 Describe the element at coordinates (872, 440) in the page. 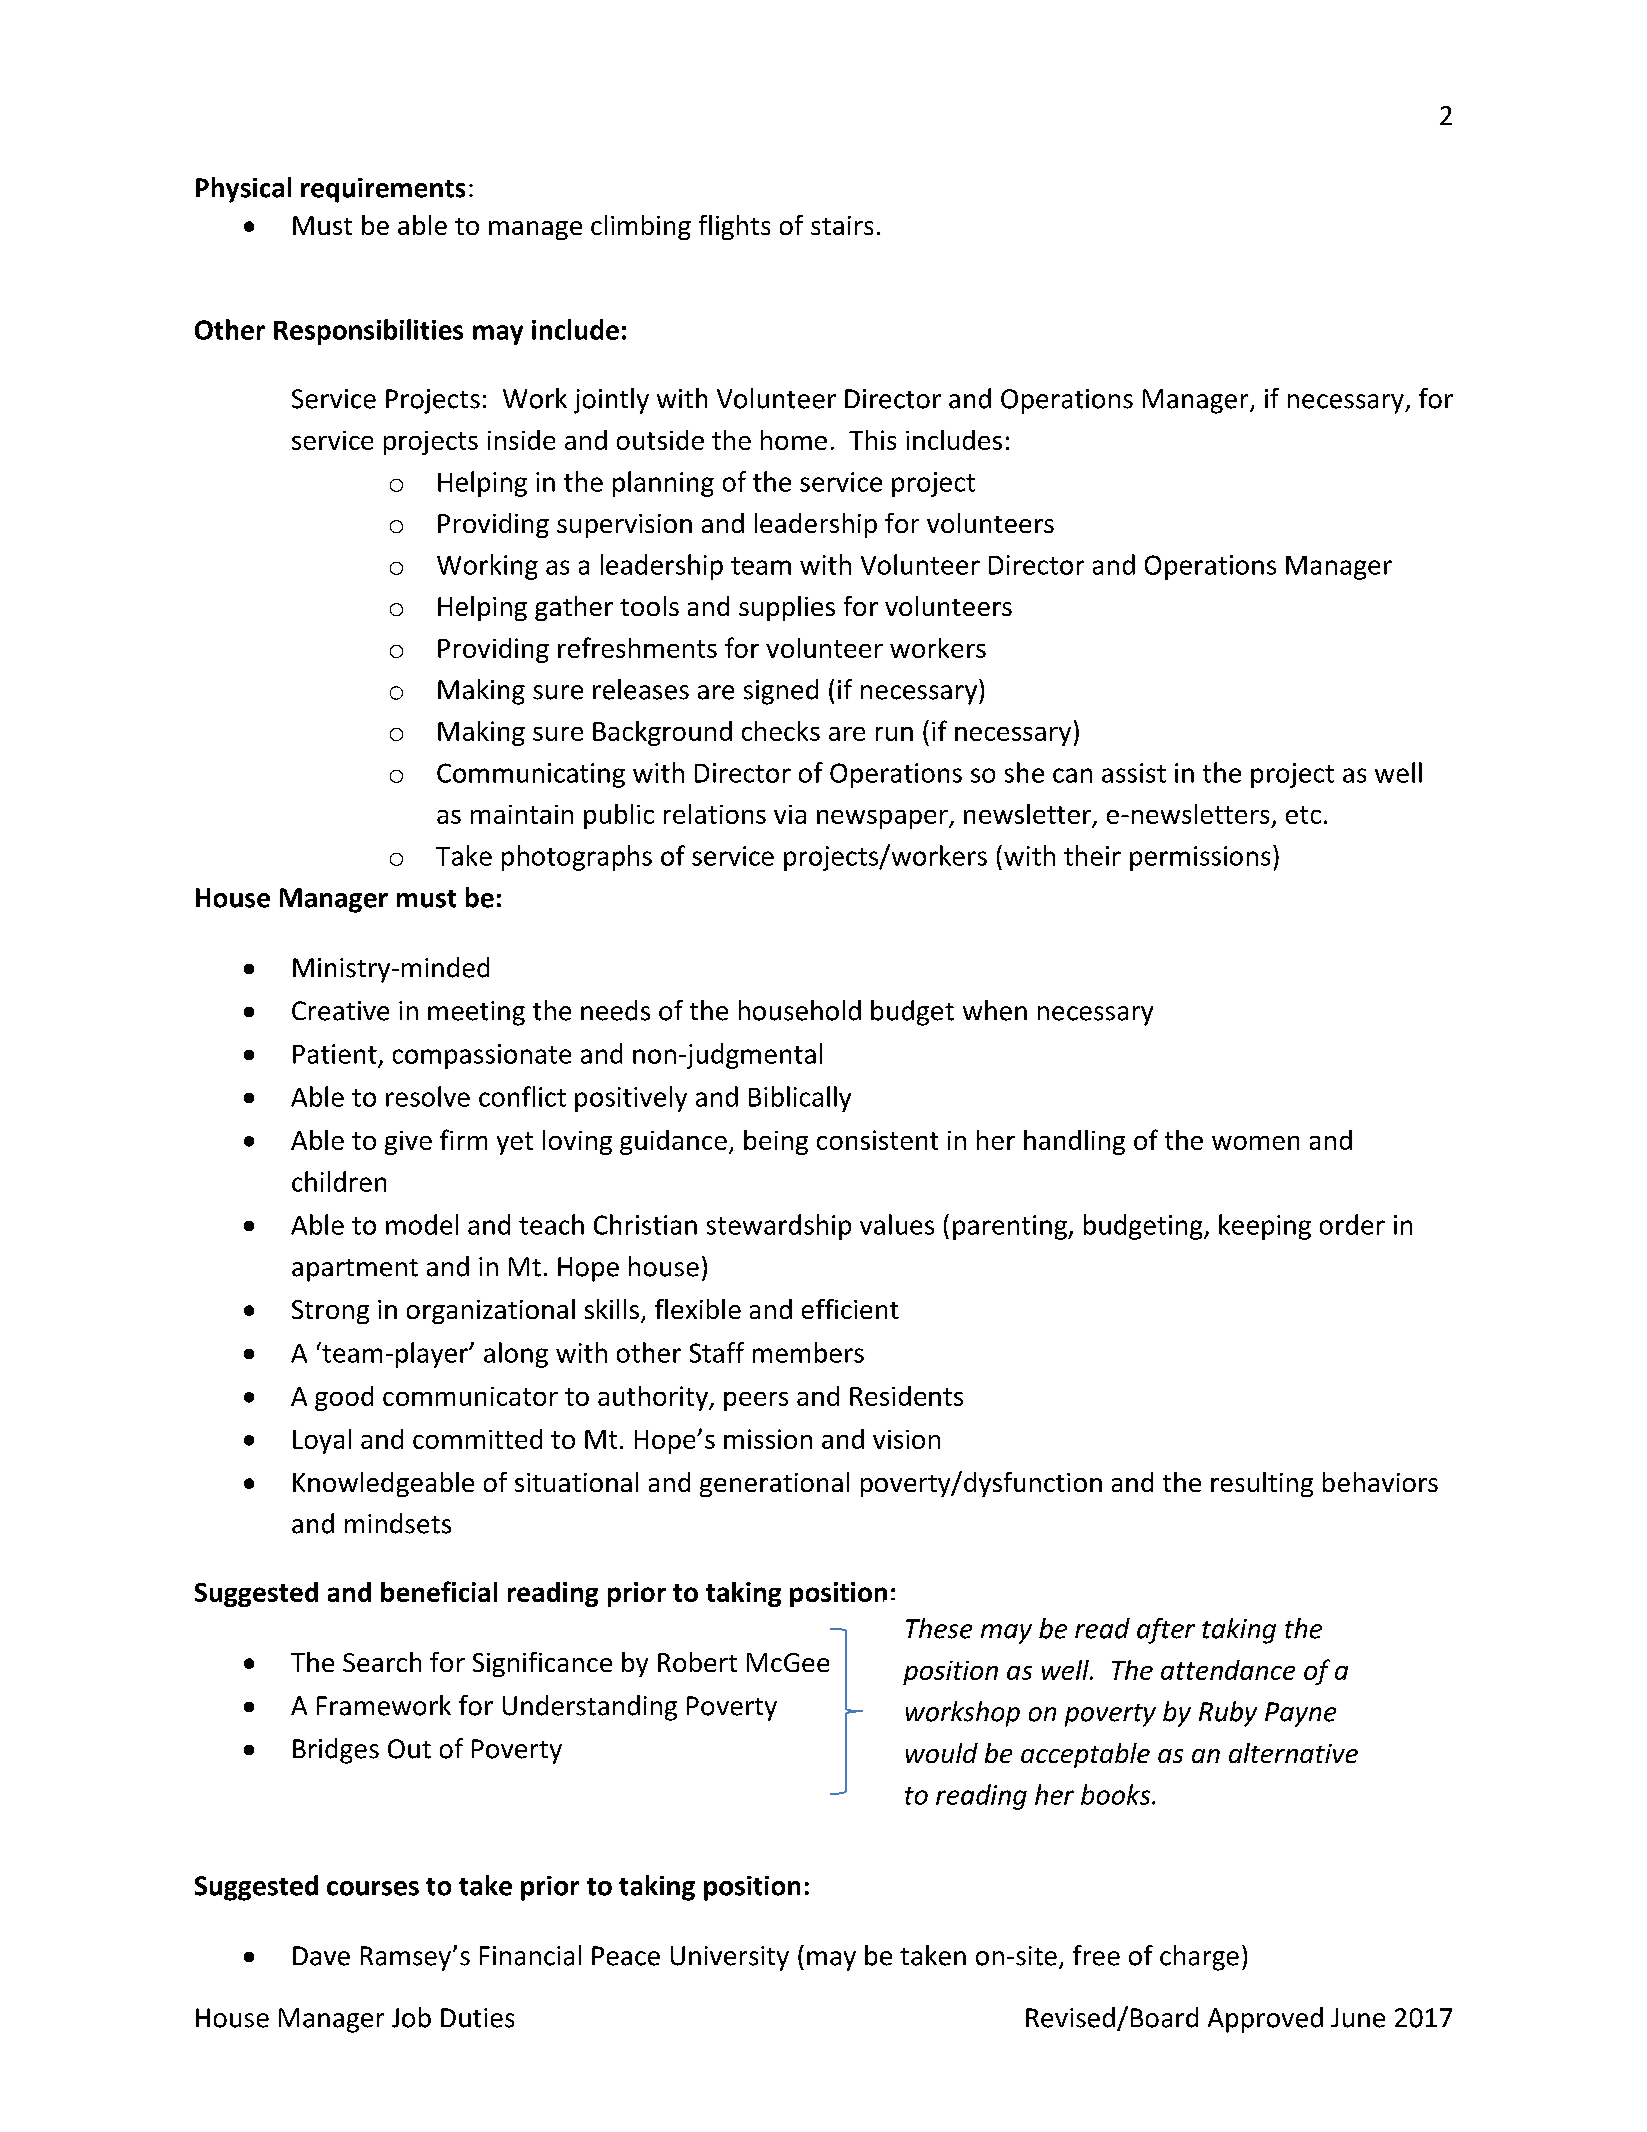

I see `This` at that location.
